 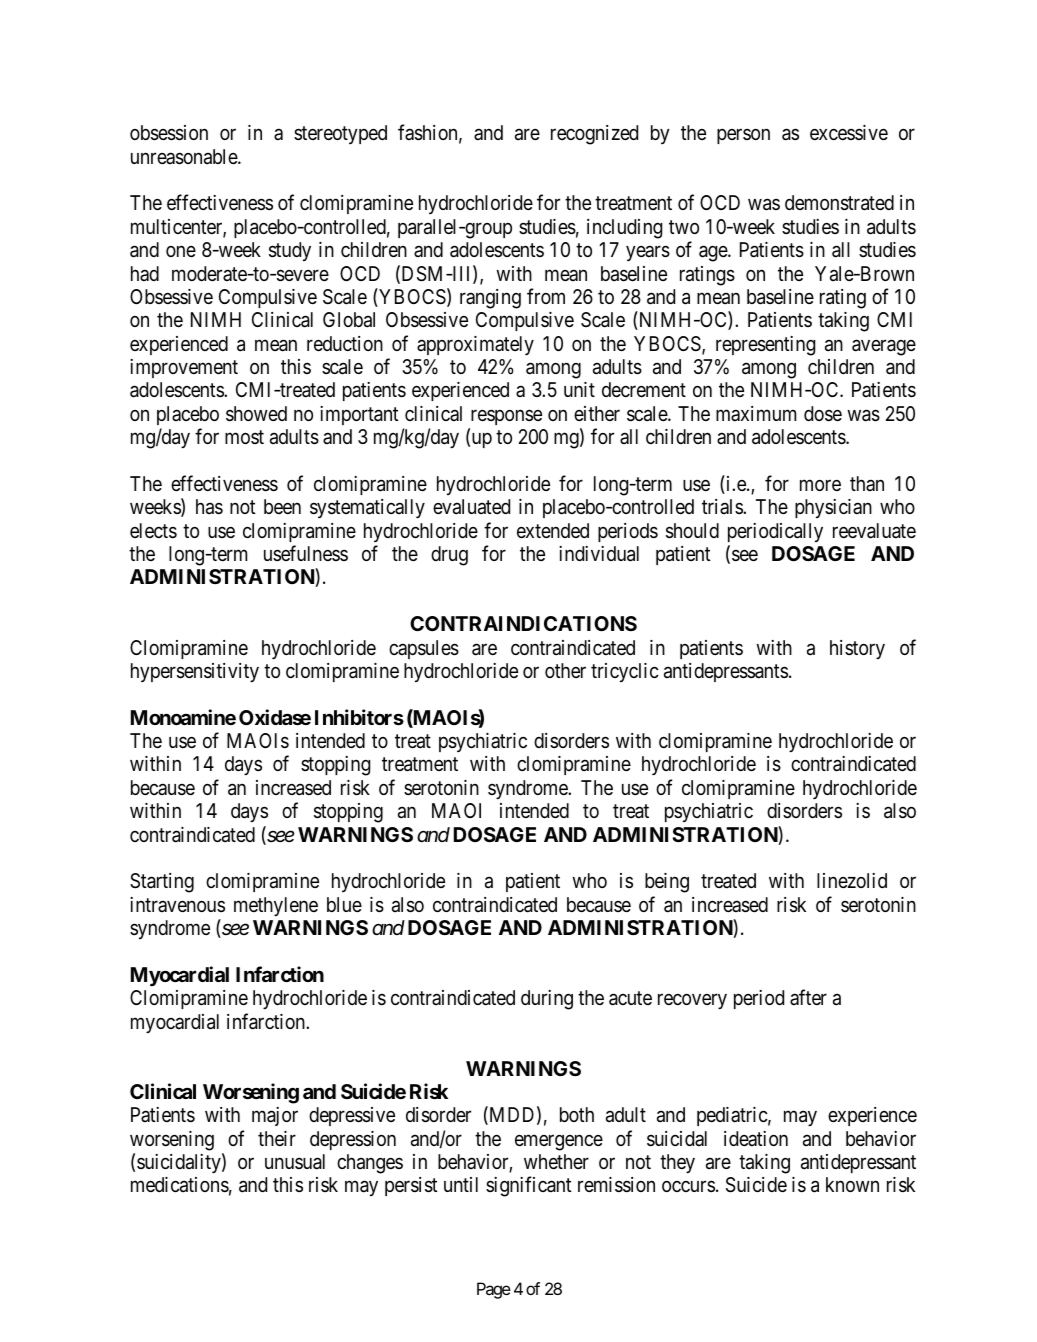 I want to click on recognized, so click(x=594, y=135).
